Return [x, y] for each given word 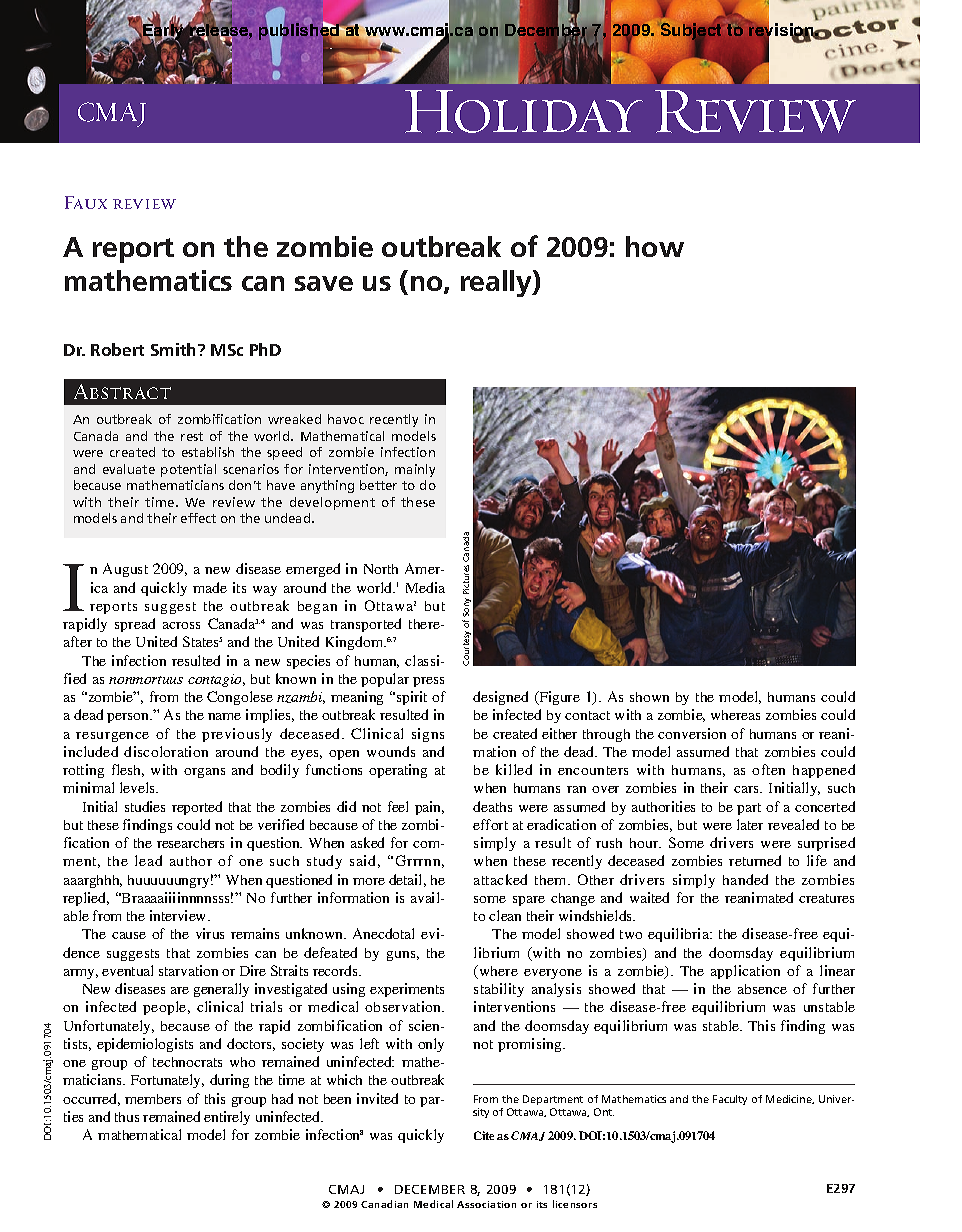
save [324, 283]
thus [127, 1117]
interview [179, 915]
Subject [692, 32]
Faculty [730, 1100]
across [181, 625]
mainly [415, 470]
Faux [86, 202]
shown [649, 697]
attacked [500, 879]
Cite [484, 1135]
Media [425, 587]
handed [745, 879]
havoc [346, 419]
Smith [175, 349]
